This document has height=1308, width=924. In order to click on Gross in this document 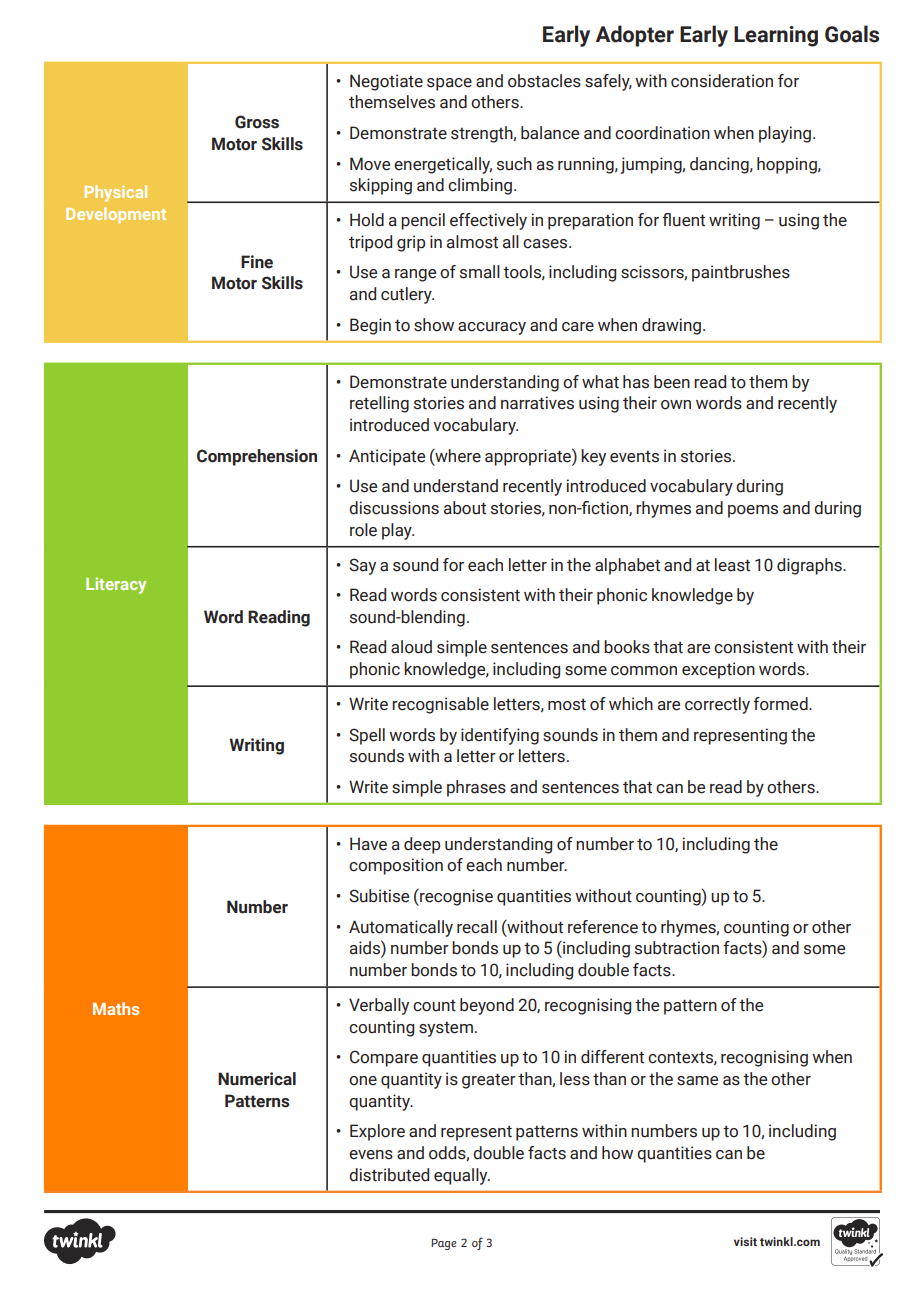, I will do `click(257, 122)`.
